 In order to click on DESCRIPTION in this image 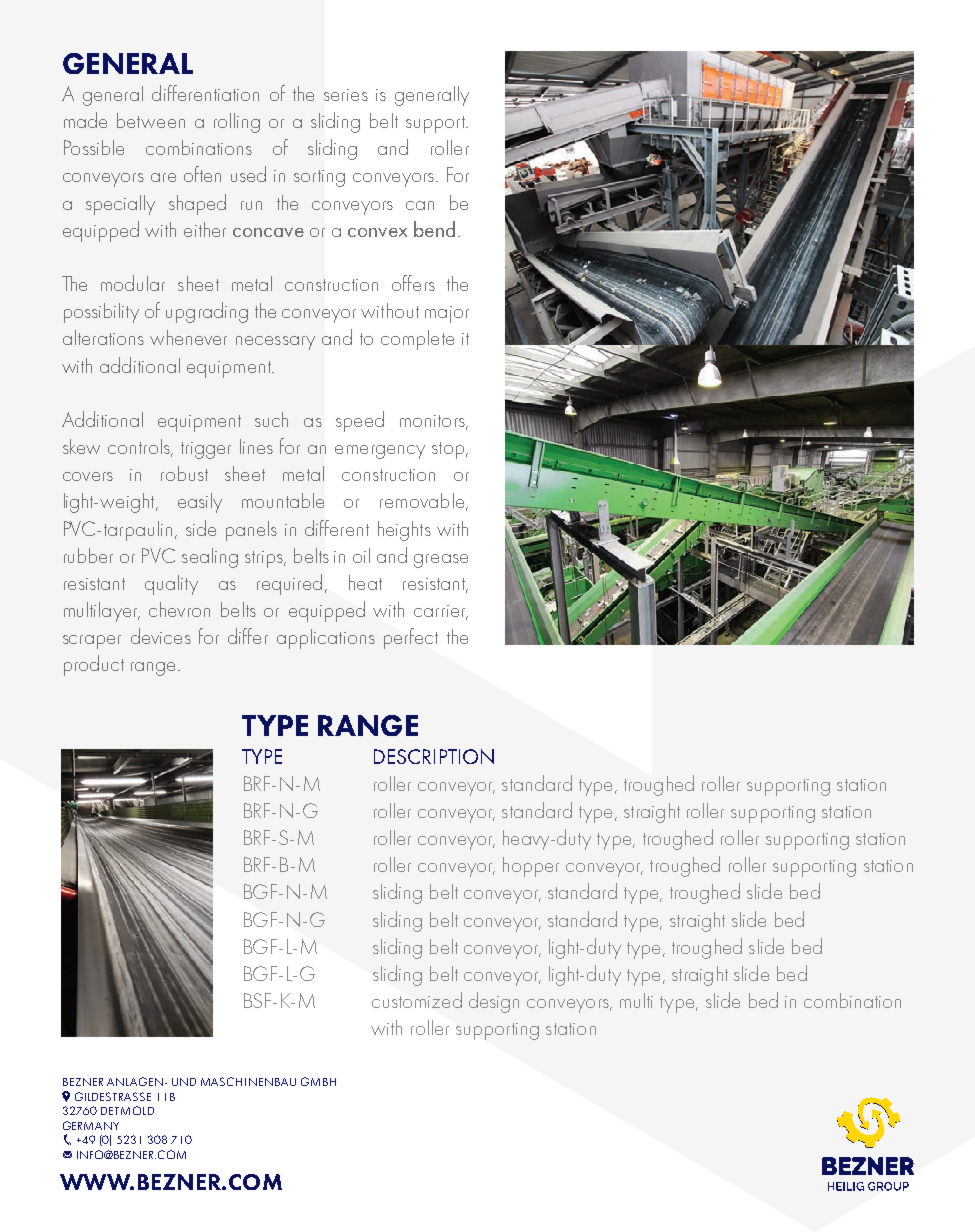, I will do `click(434, 756)`.
